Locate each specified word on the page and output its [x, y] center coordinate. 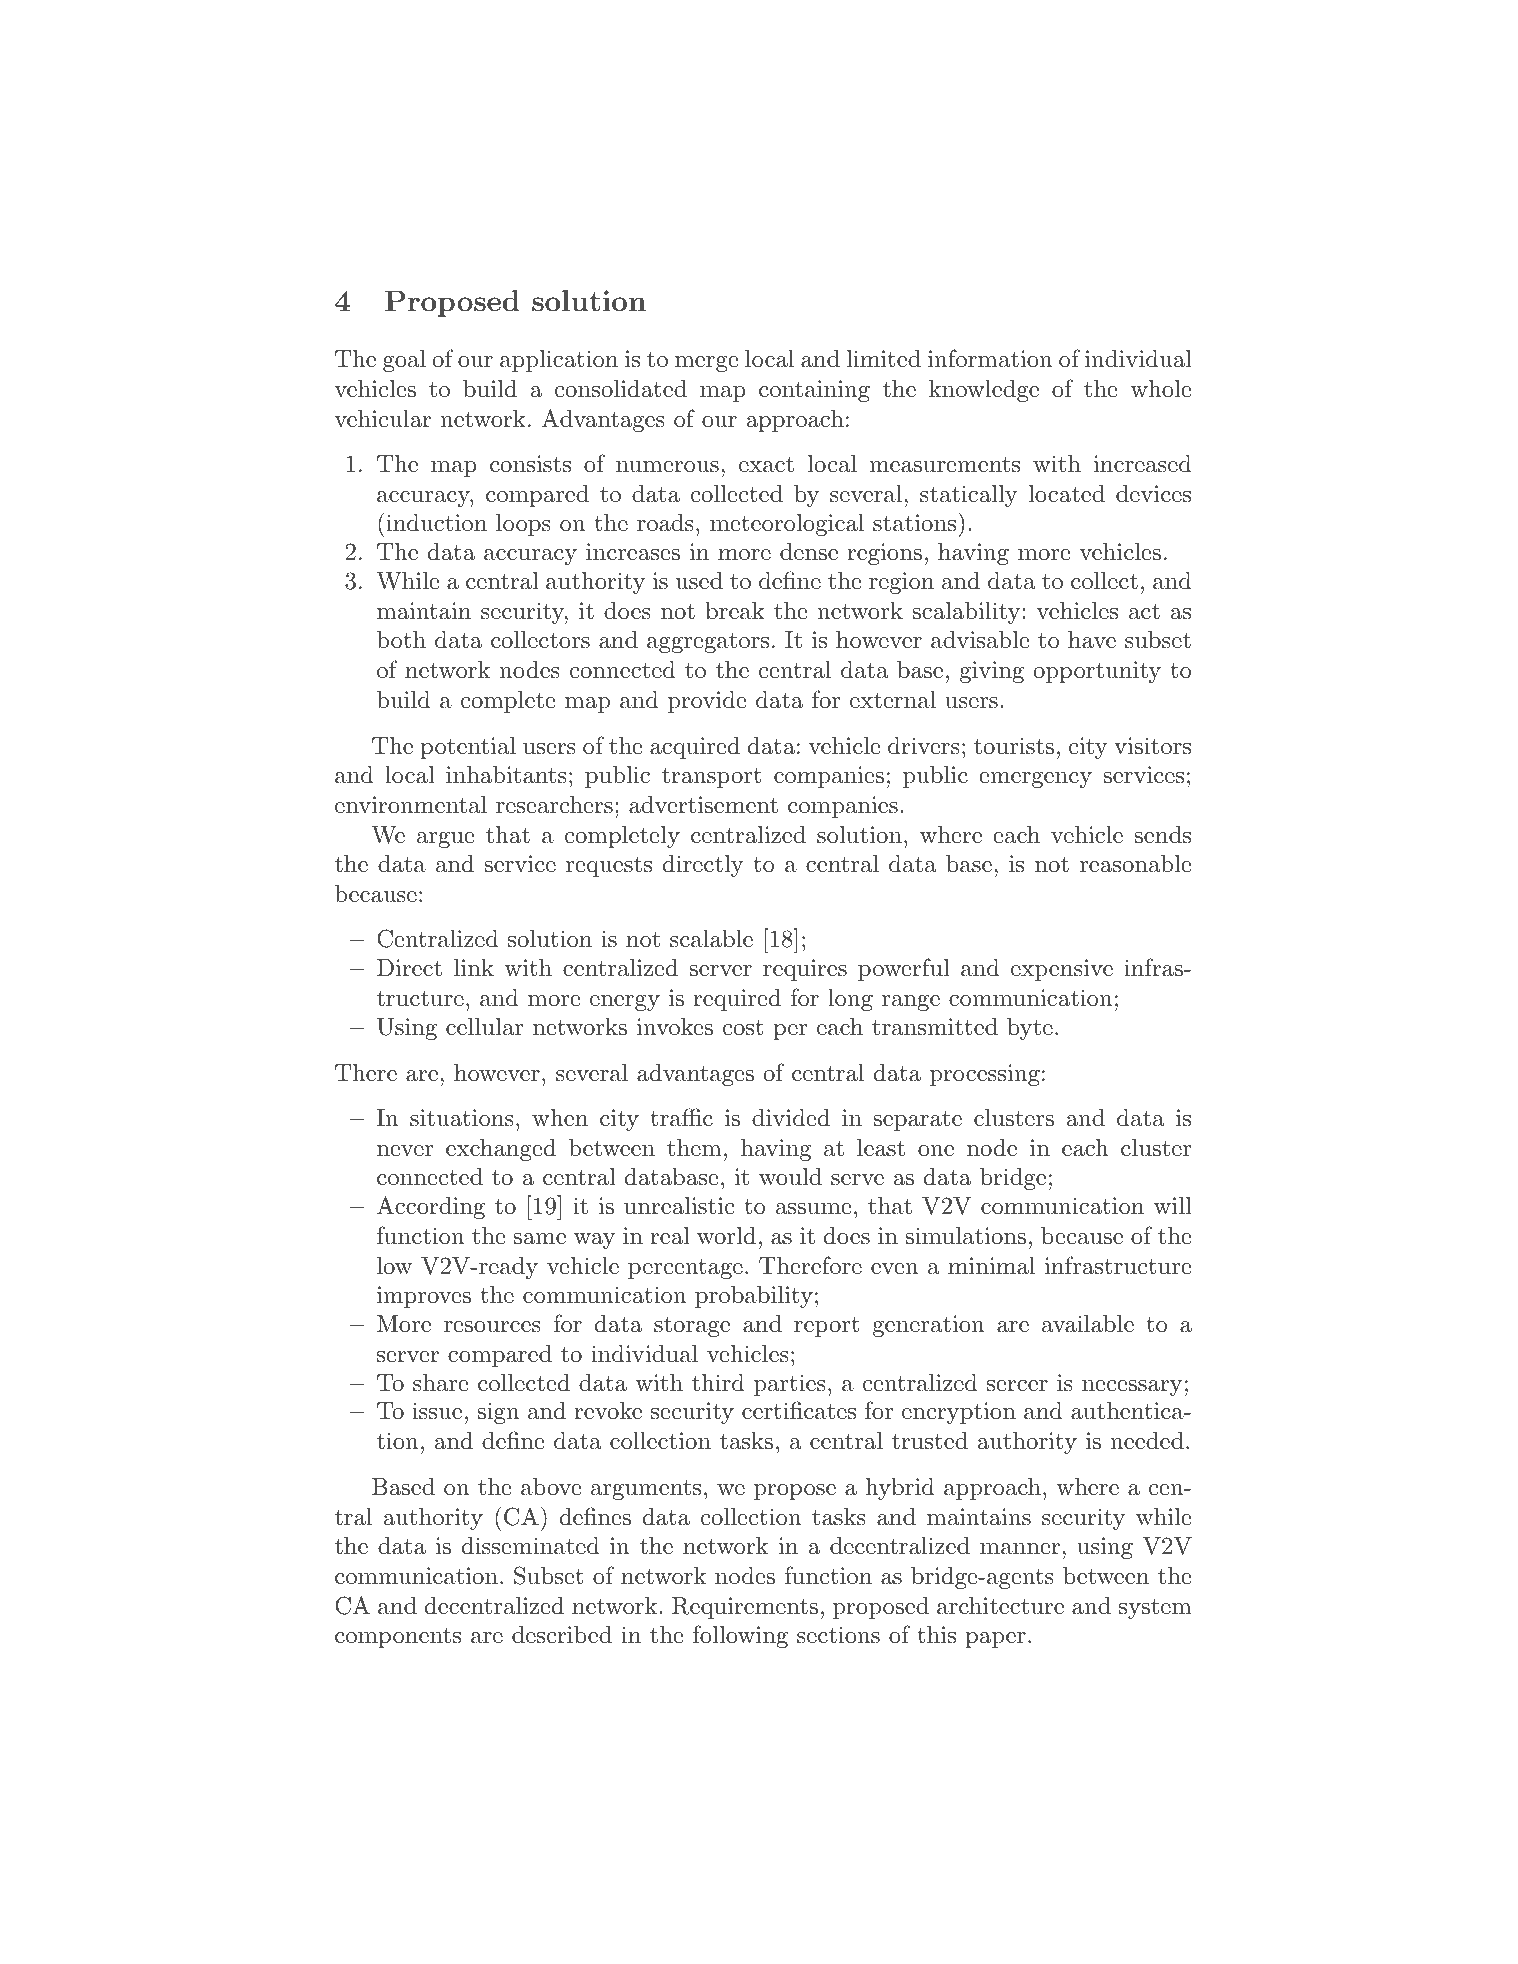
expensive [1062, 970]
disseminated [531, 1546]
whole [1161, 389]
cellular [484, 1027]
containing [814, 391]
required [737, 1000]
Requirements [745, 1608]
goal [404, 361]
